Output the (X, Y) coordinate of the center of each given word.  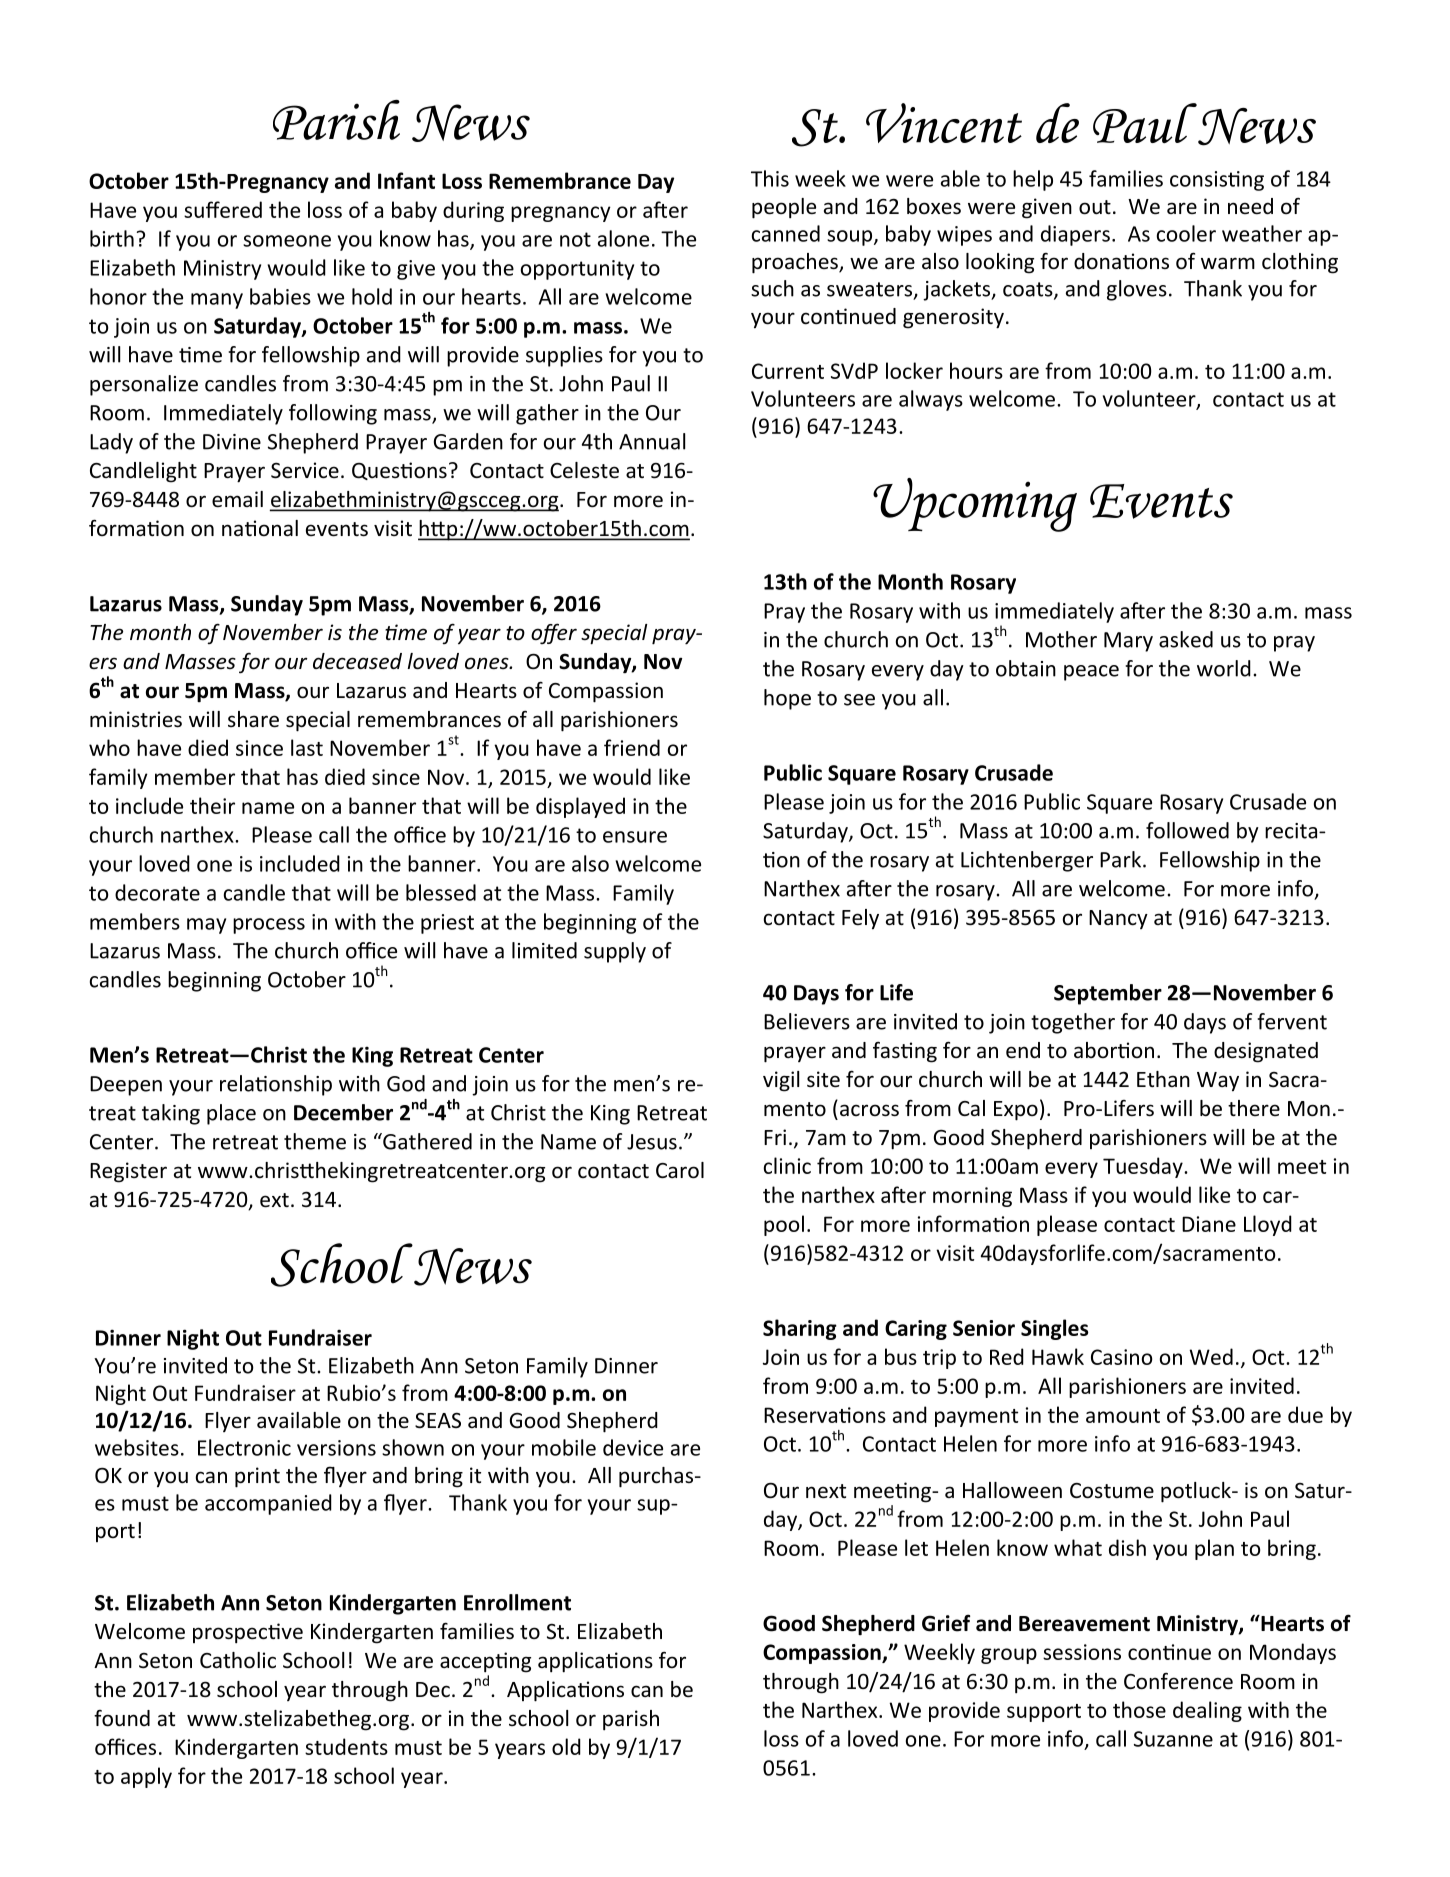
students (346, 1746)
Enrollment (517, 1602)
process (269, 926)
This (770, 178)
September (1108, 994)
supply (615, 952)
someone (287, 241)
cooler (1186, 233)
